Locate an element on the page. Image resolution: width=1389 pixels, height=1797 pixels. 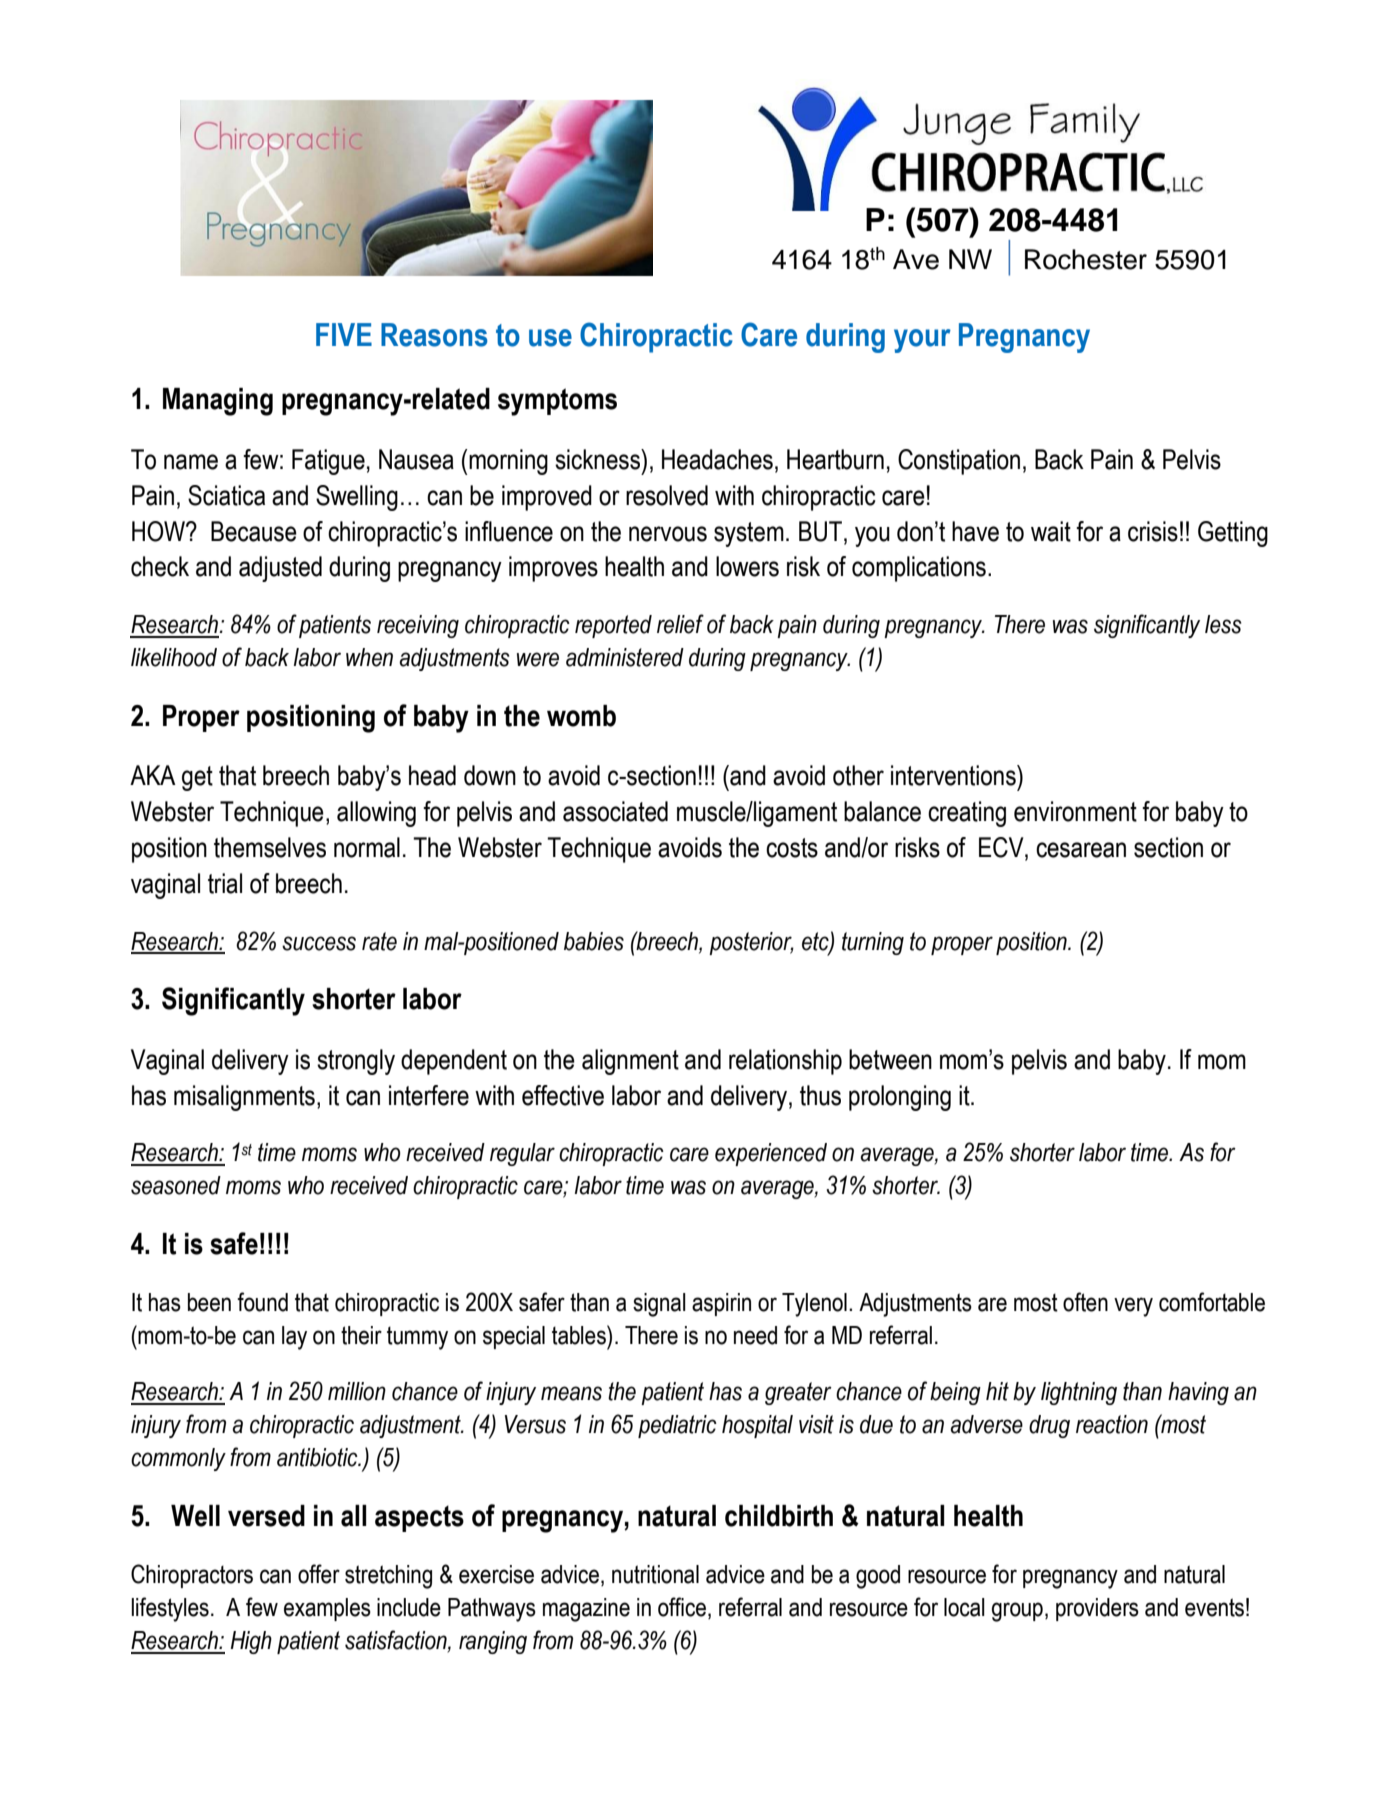
found is located at coordinates (262, 1302).
